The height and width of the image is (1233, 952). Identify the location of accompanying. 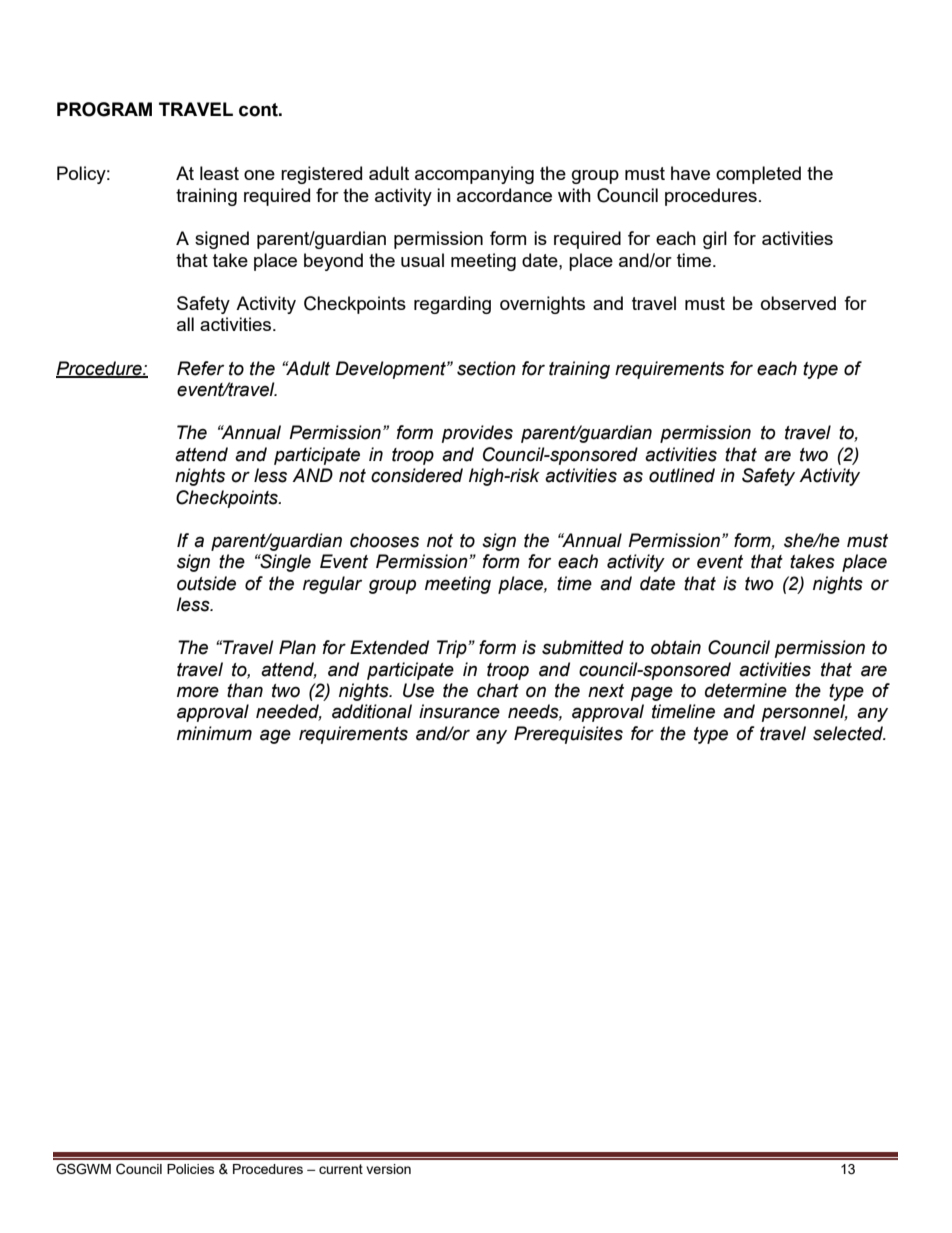
(474, 175).
